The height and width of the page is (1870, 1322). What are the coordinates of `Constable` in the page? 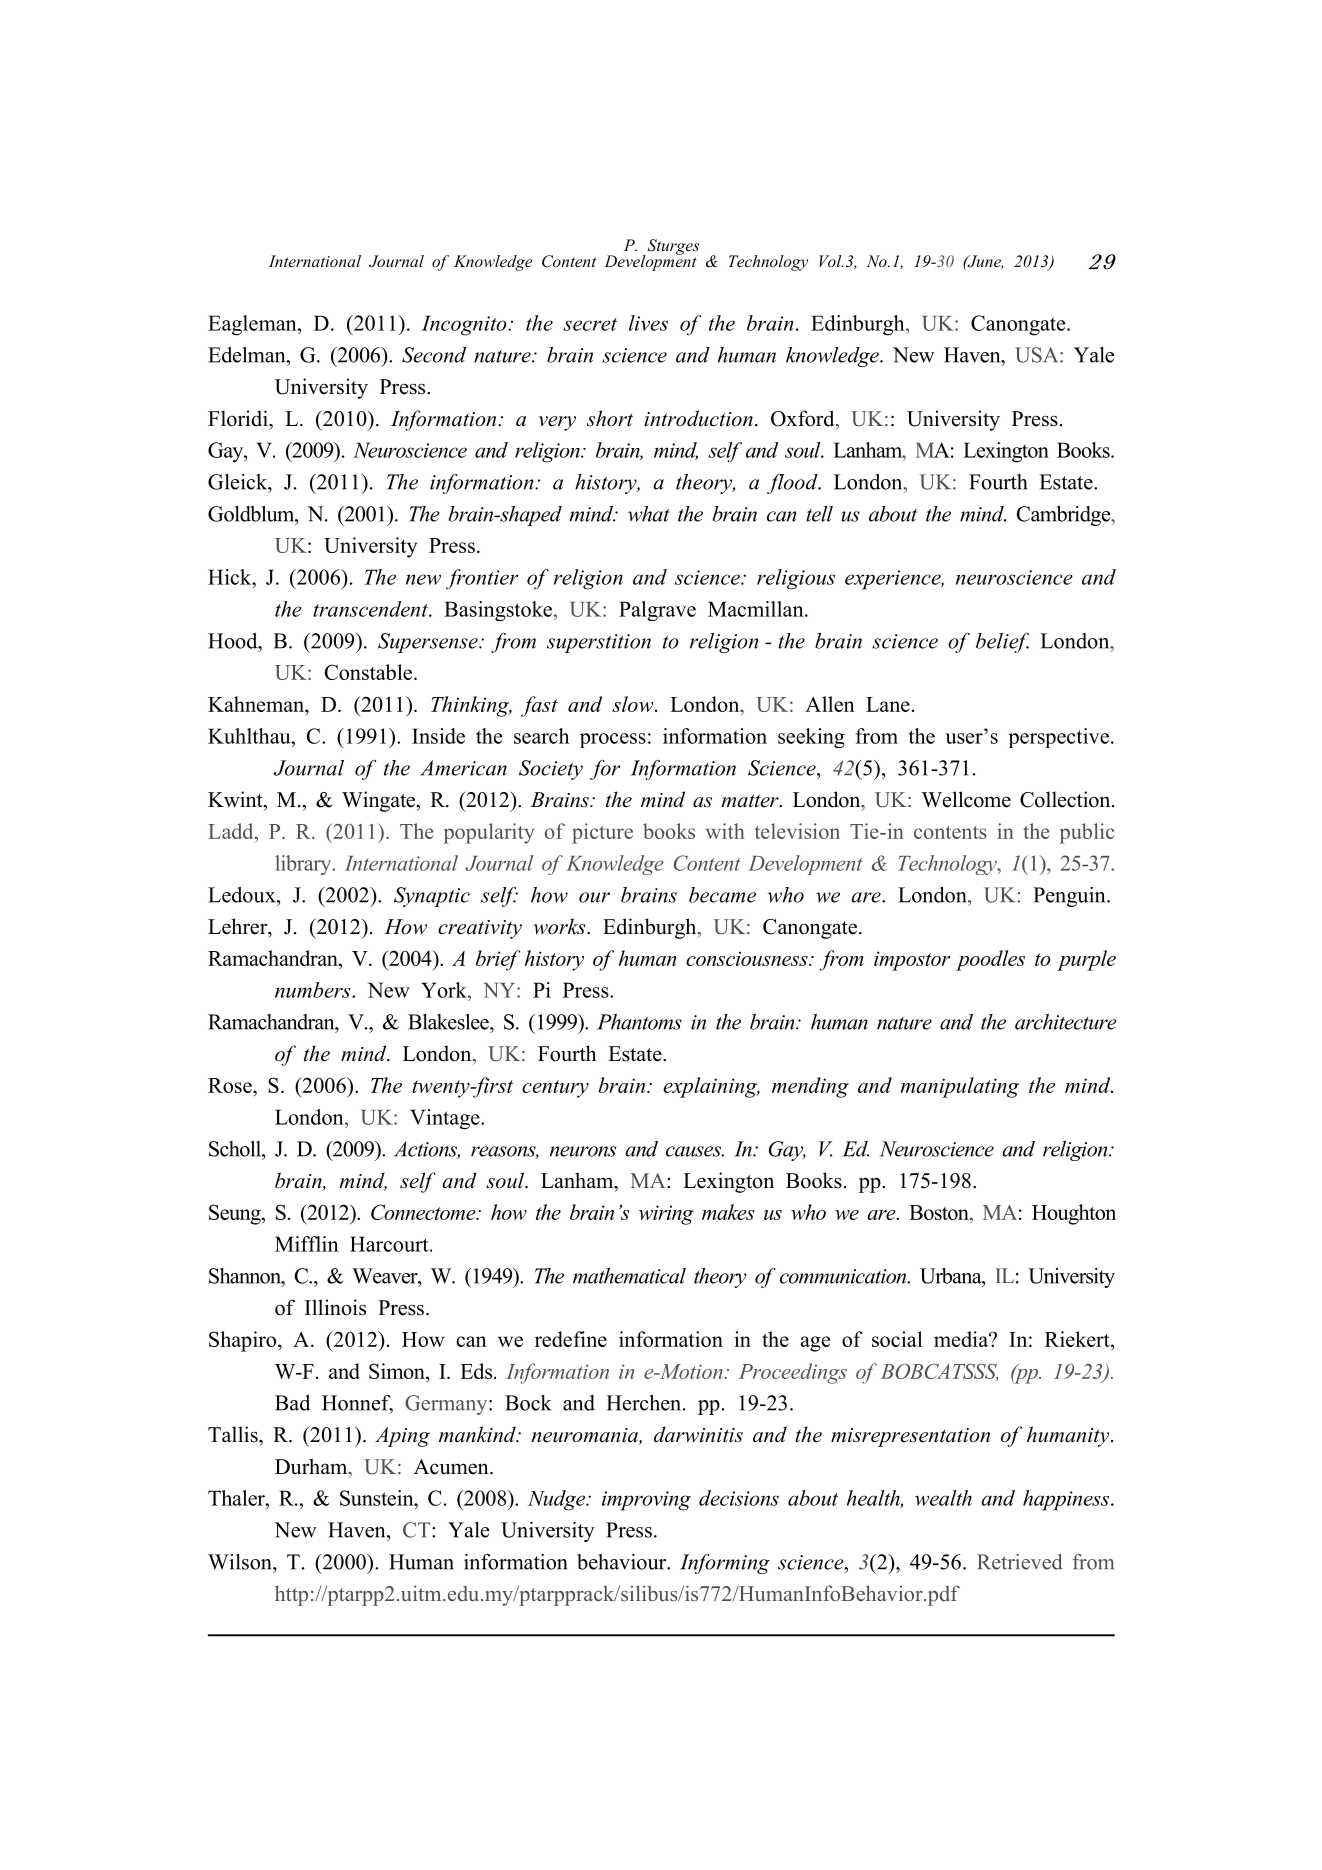 It's located at (370, 672).
